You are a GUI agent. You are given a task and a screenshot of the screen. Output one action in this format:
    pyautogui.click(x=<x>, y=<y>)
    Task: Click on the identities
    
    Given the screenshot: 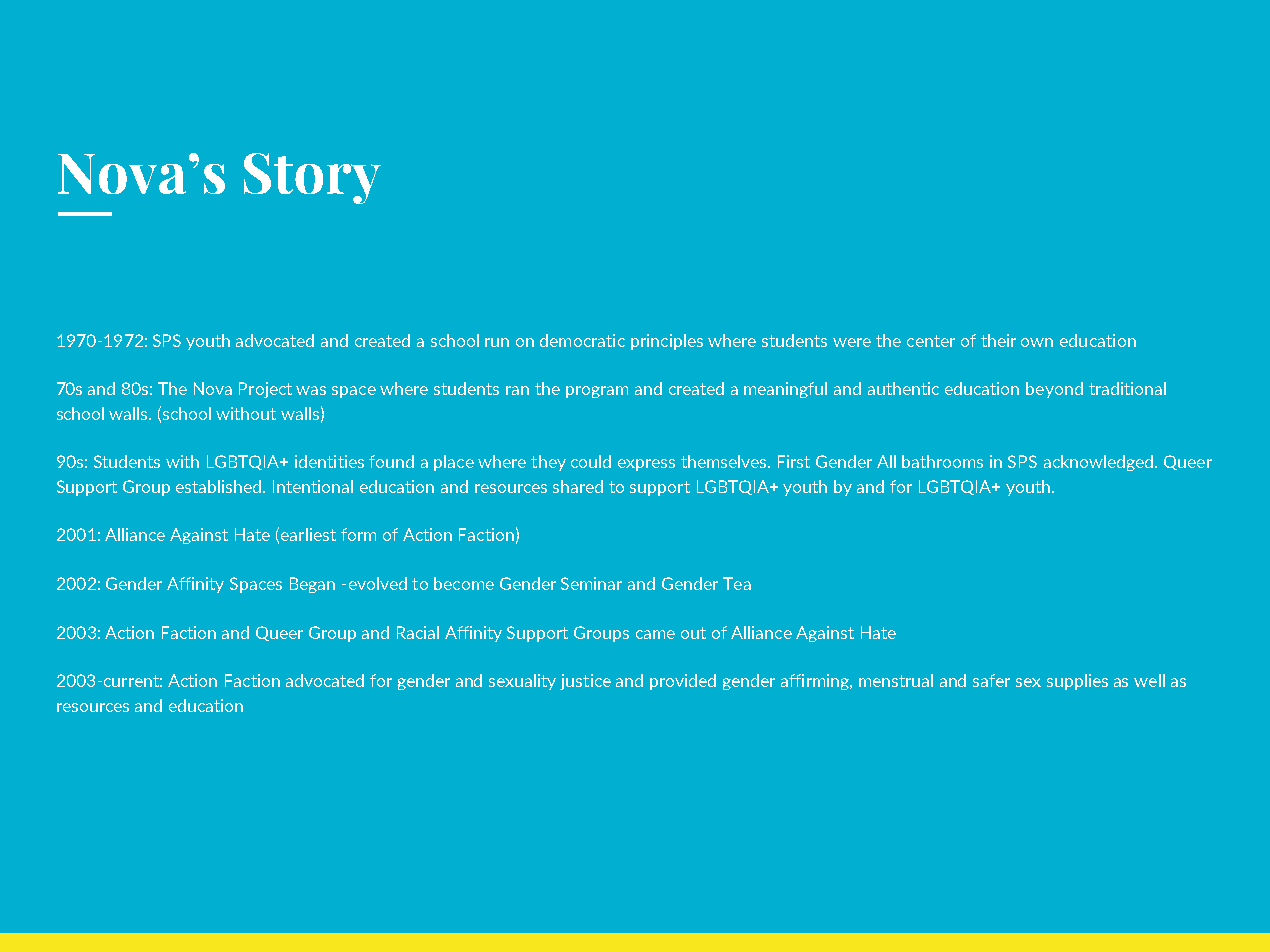 What is the action you would take?
    pyautogui.click(x=329, y=461)
